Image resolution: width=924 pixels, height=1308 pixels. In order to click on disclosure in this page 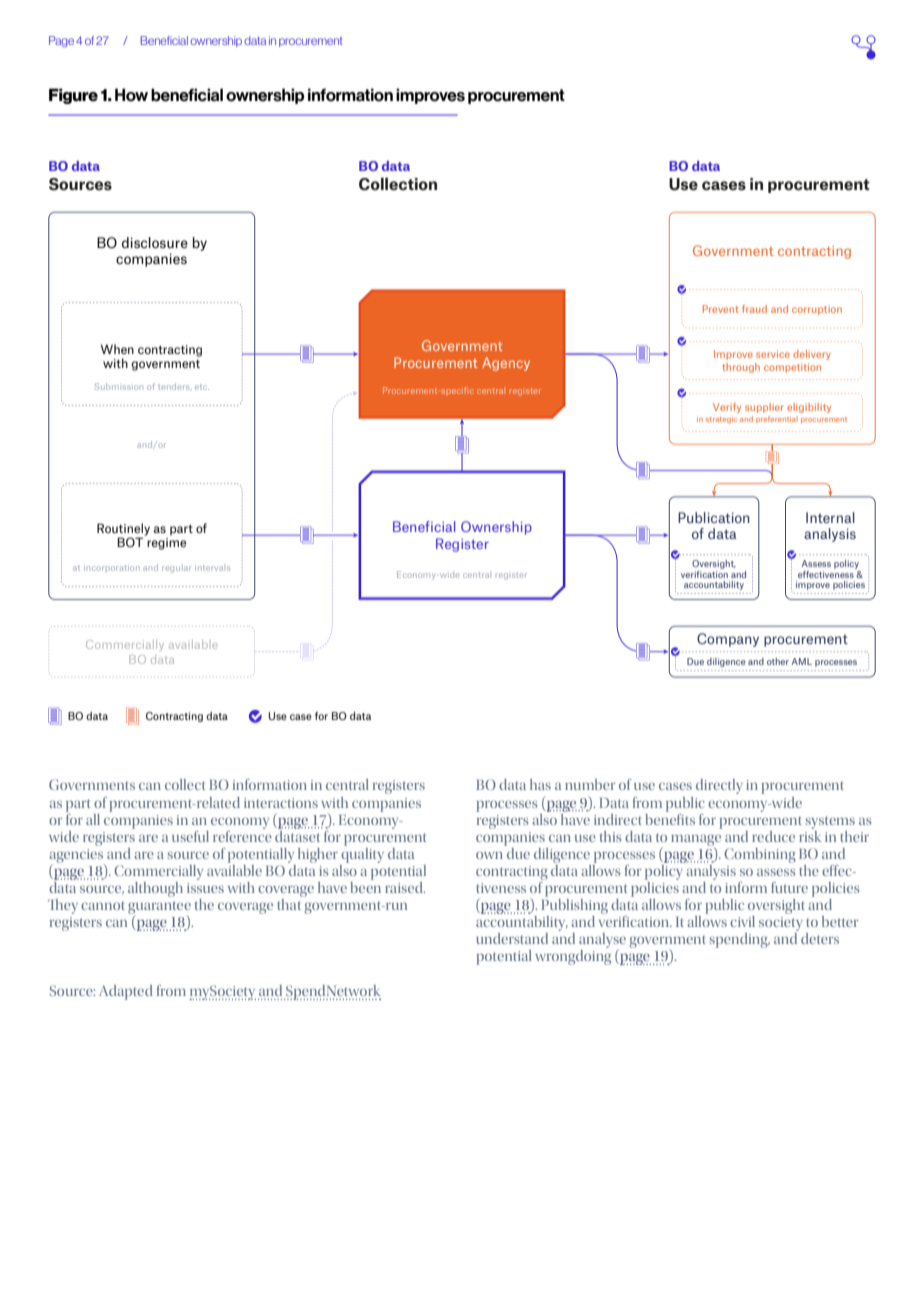, I will do `click(155, 242)`.
